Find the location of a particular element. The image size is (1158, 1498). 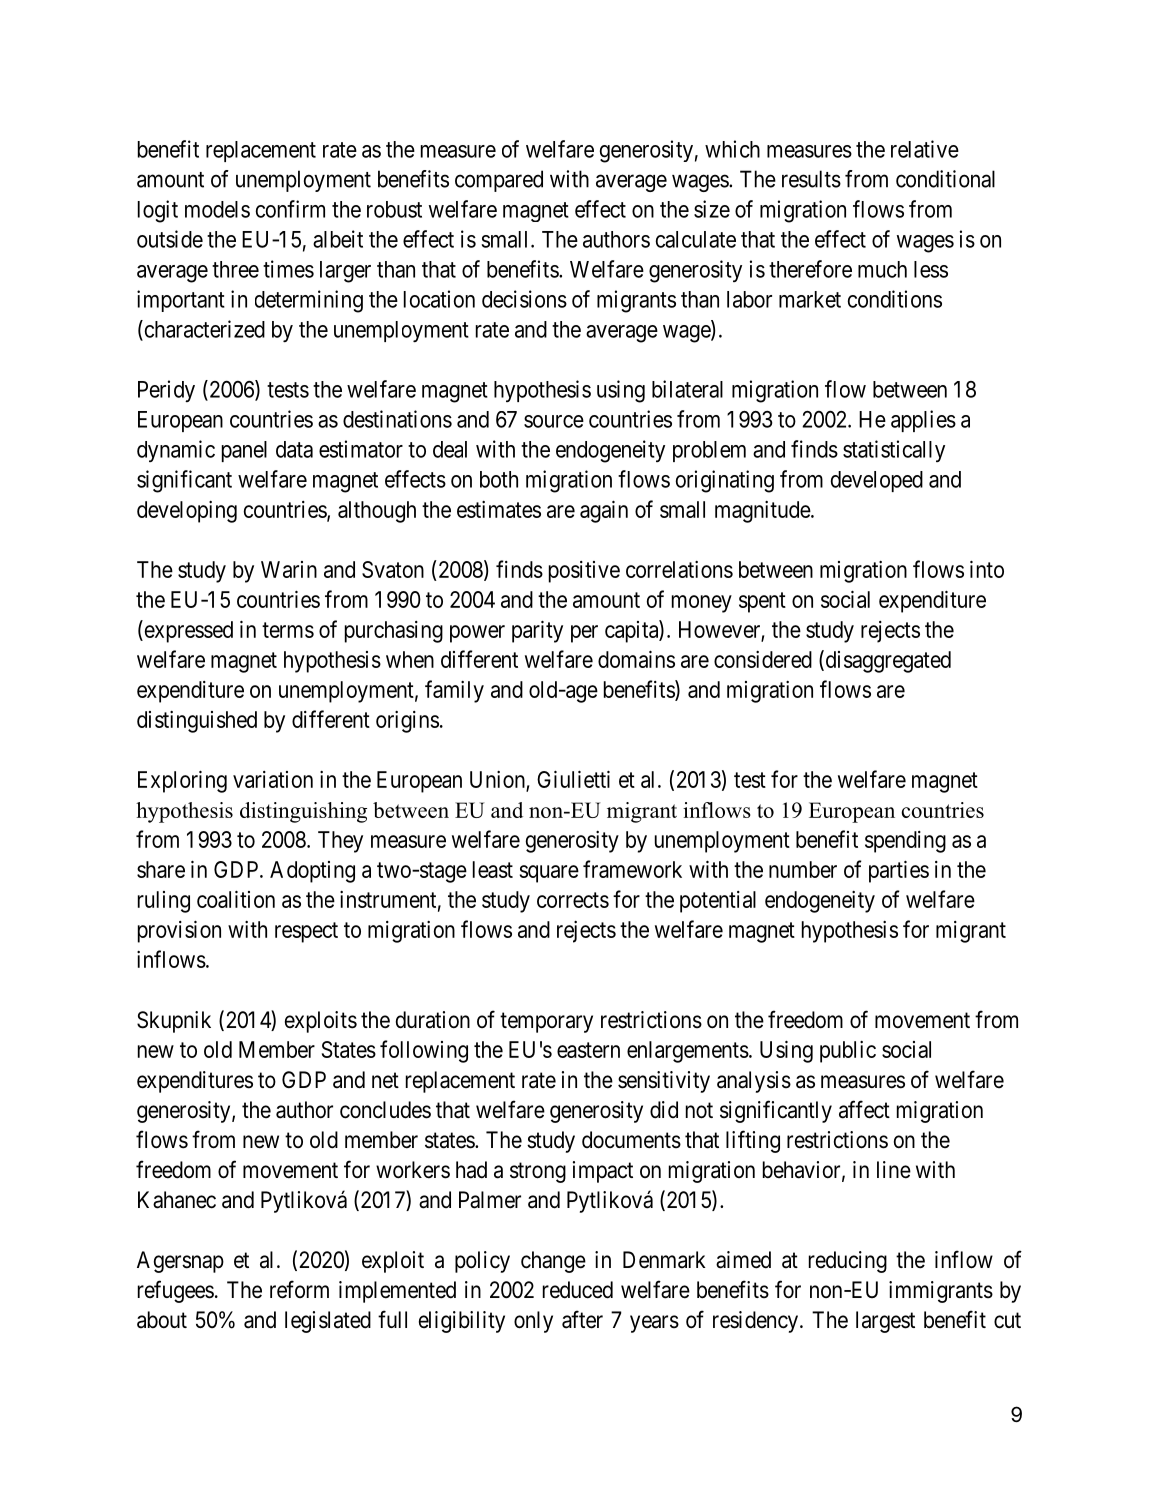

temporary is located at coordinates (546, 1022).
